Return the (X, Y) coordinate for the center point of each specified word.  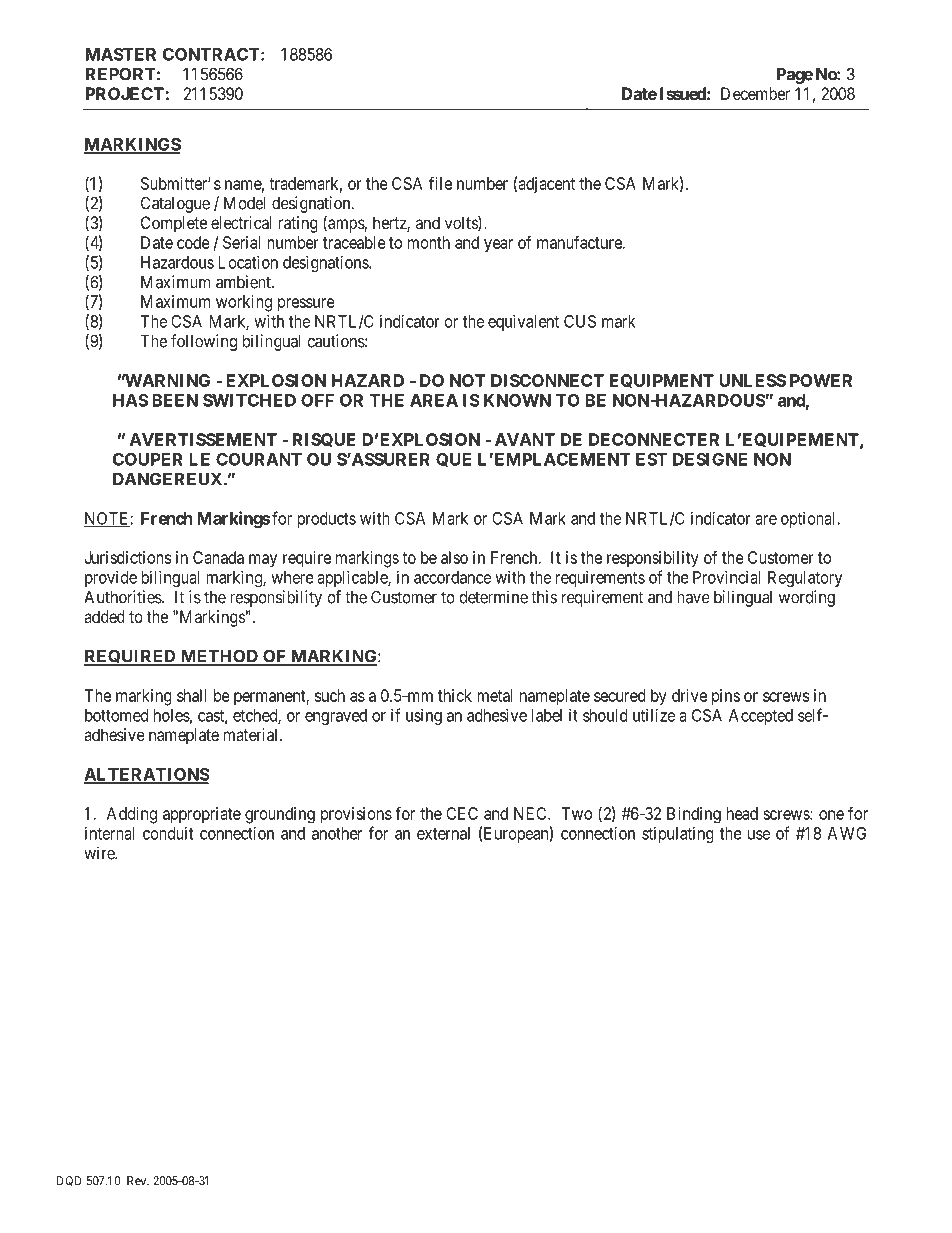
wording (807, 598)
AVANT (525, 439)
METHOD (219, 657)
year (498, 246)
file (440, 183)
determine (493, 597)
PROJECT (125, 93)
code (193, 242)
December (755, 93)
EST (651, 459)
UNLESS (752, 380)
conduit (168, 833)
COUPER (148, 459)
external (443, 833)
